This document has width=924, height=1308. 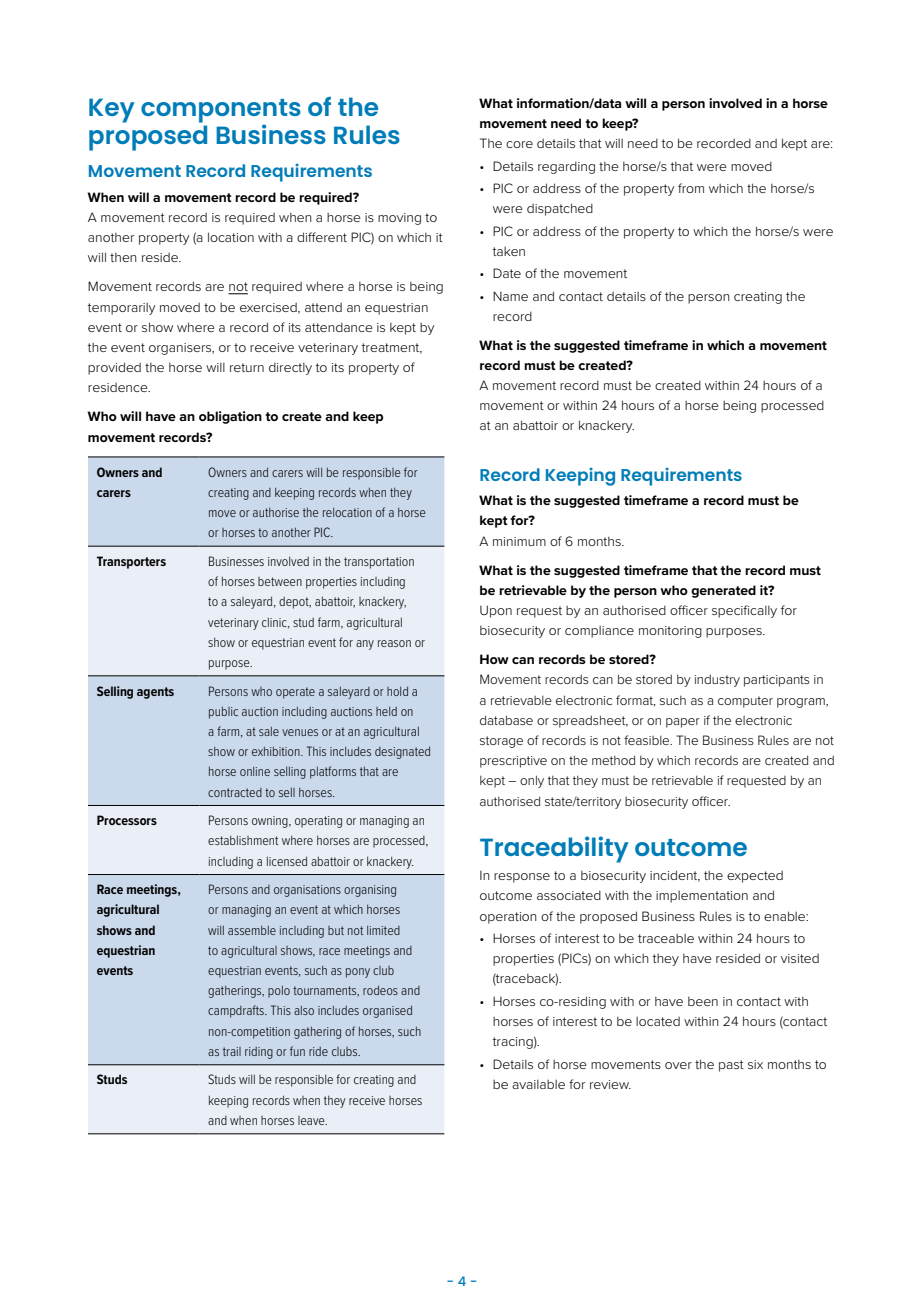 I want to click on from, so click(x=691, y=188).
